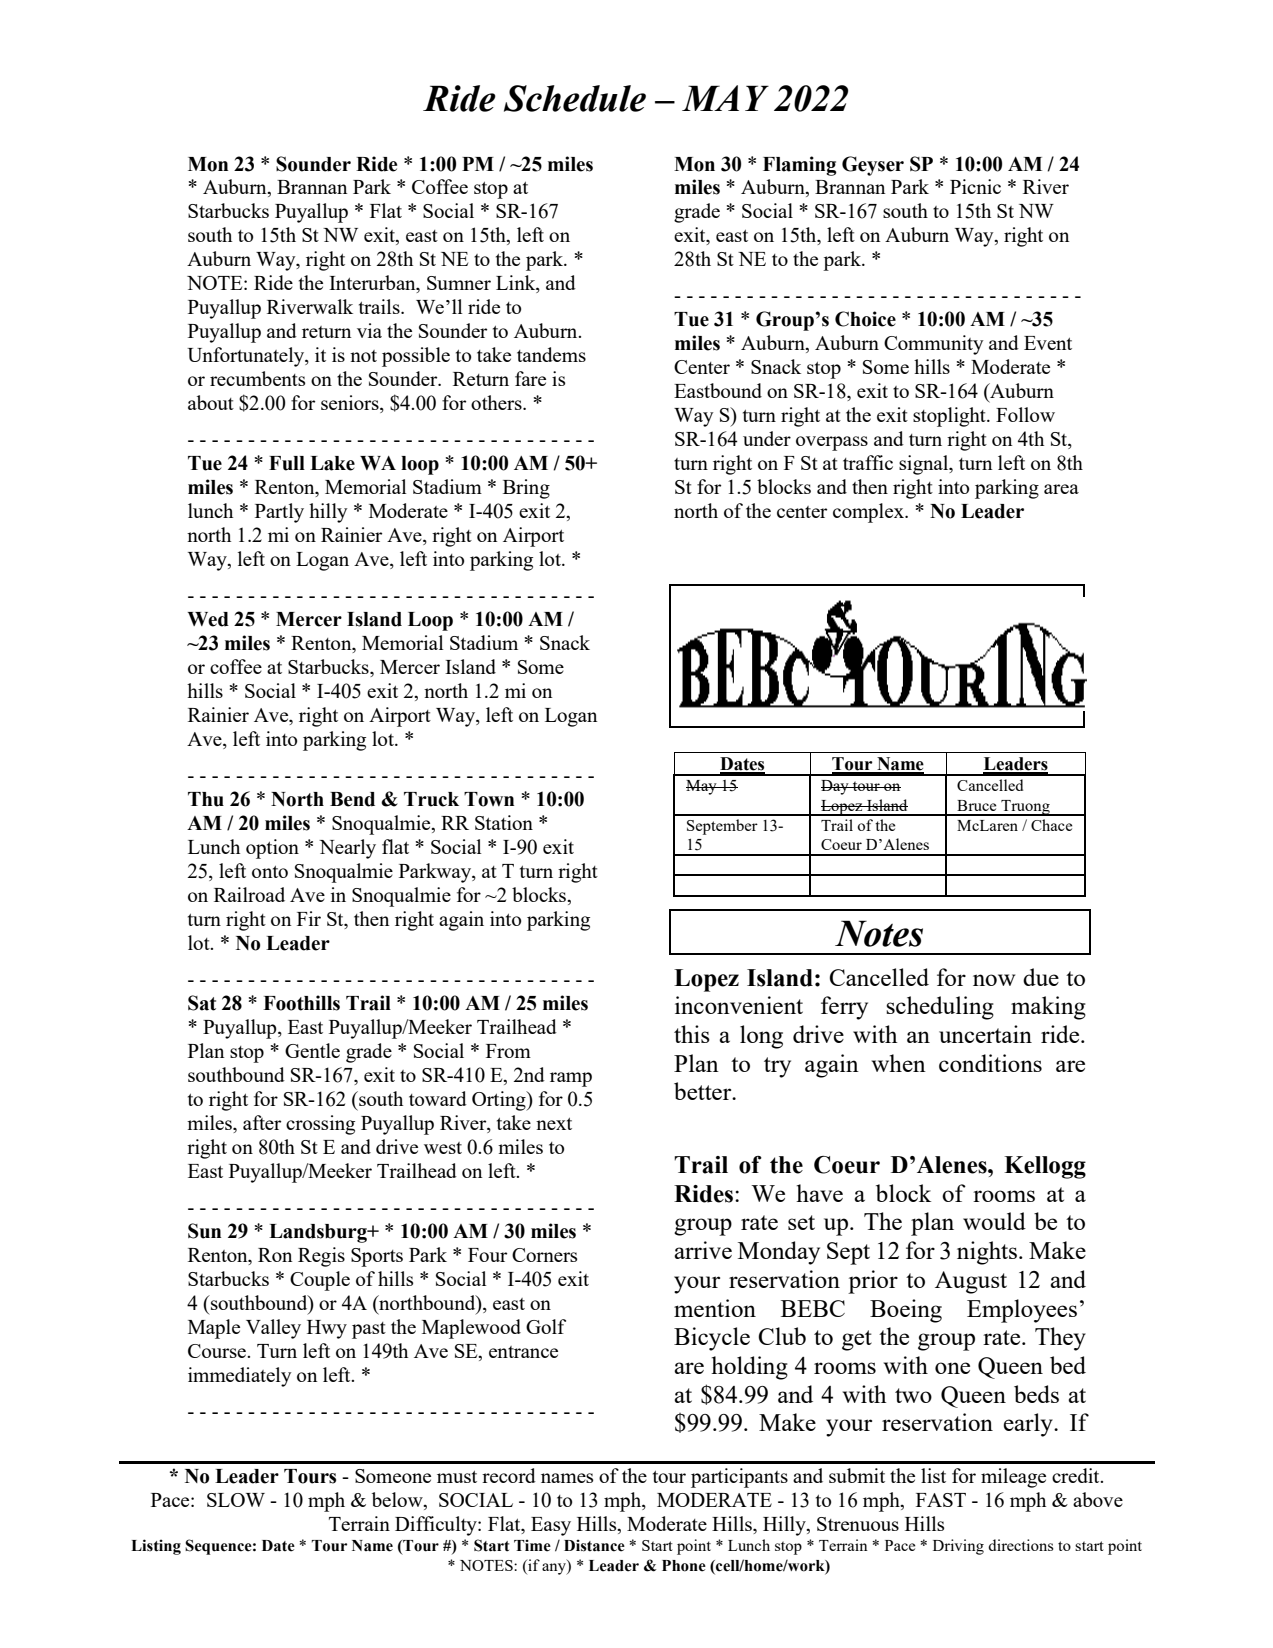 The image size is (1273, 1648). What do you see at coordinates (236, 1500) in the screenshot?
I see `SLOW` at bounding box center [236, 1500].
